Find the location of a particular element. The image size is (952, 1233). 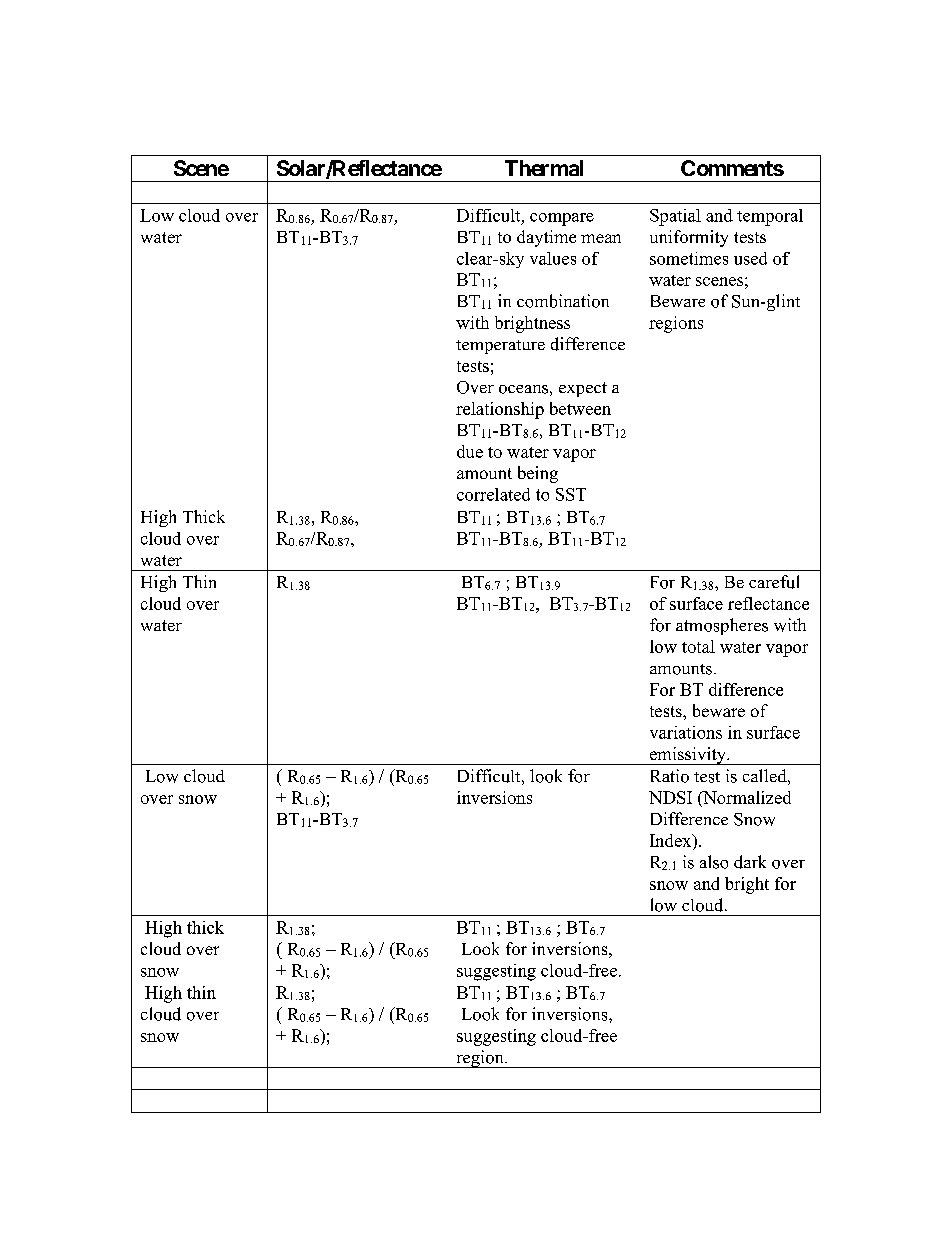

mean is located at coordinates (601, 238).
